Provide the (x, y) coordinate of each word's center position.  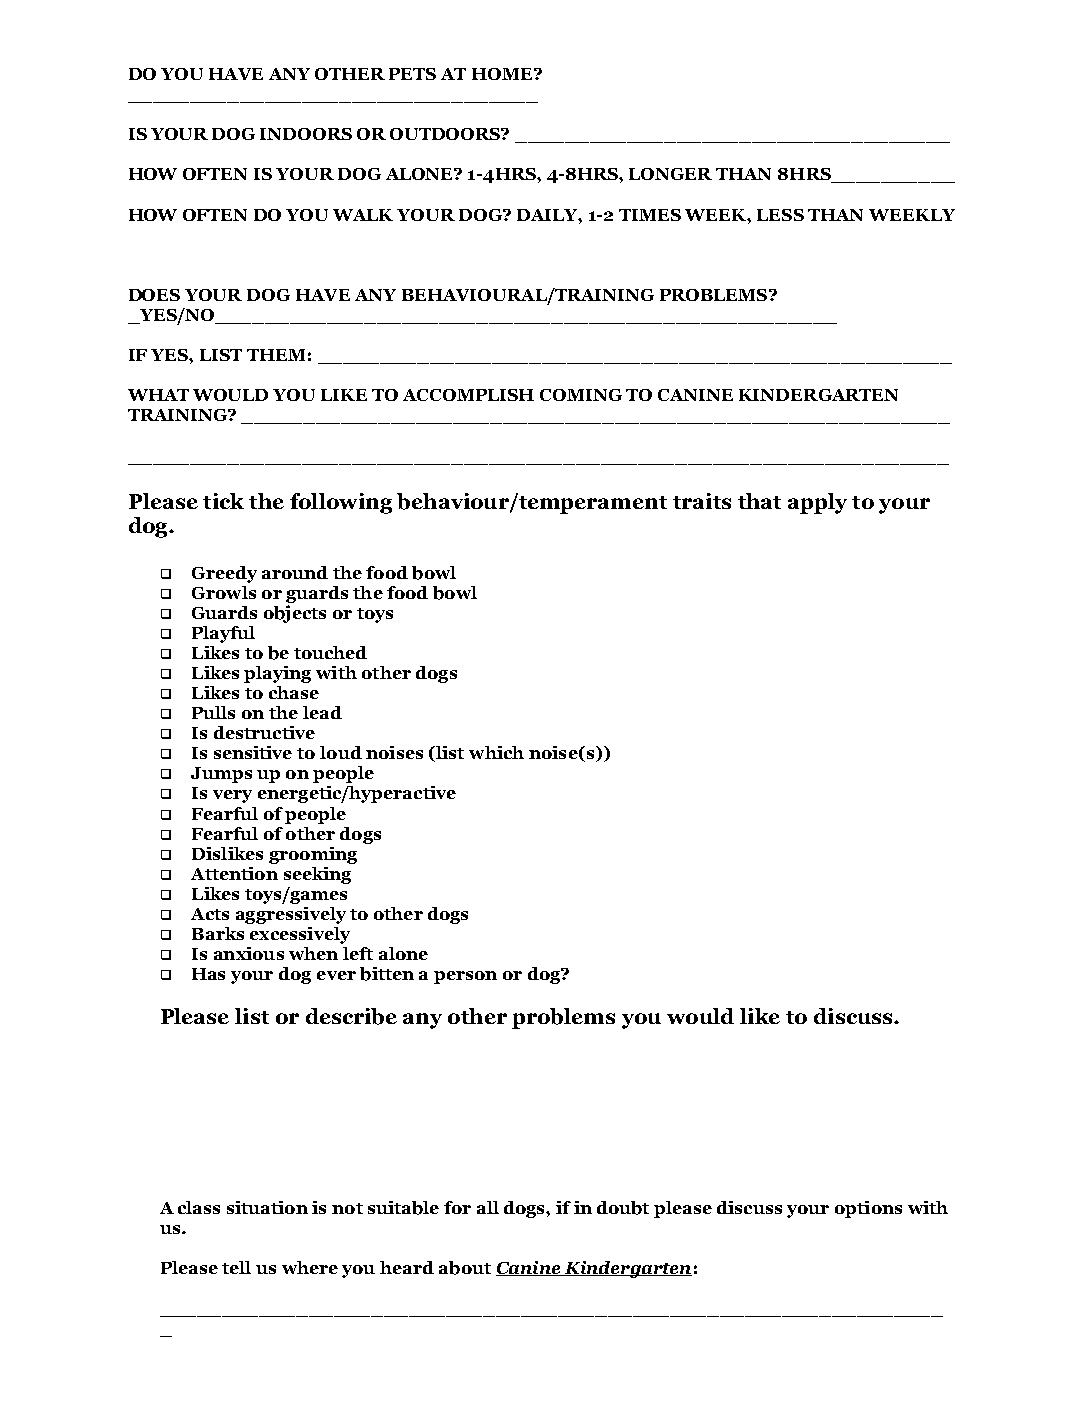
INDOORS (306, 134)
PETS (412, 74)
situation (267, 1207)
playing (277, 674)
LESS (780, 215)
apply (817, 503)
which (496, 752)
